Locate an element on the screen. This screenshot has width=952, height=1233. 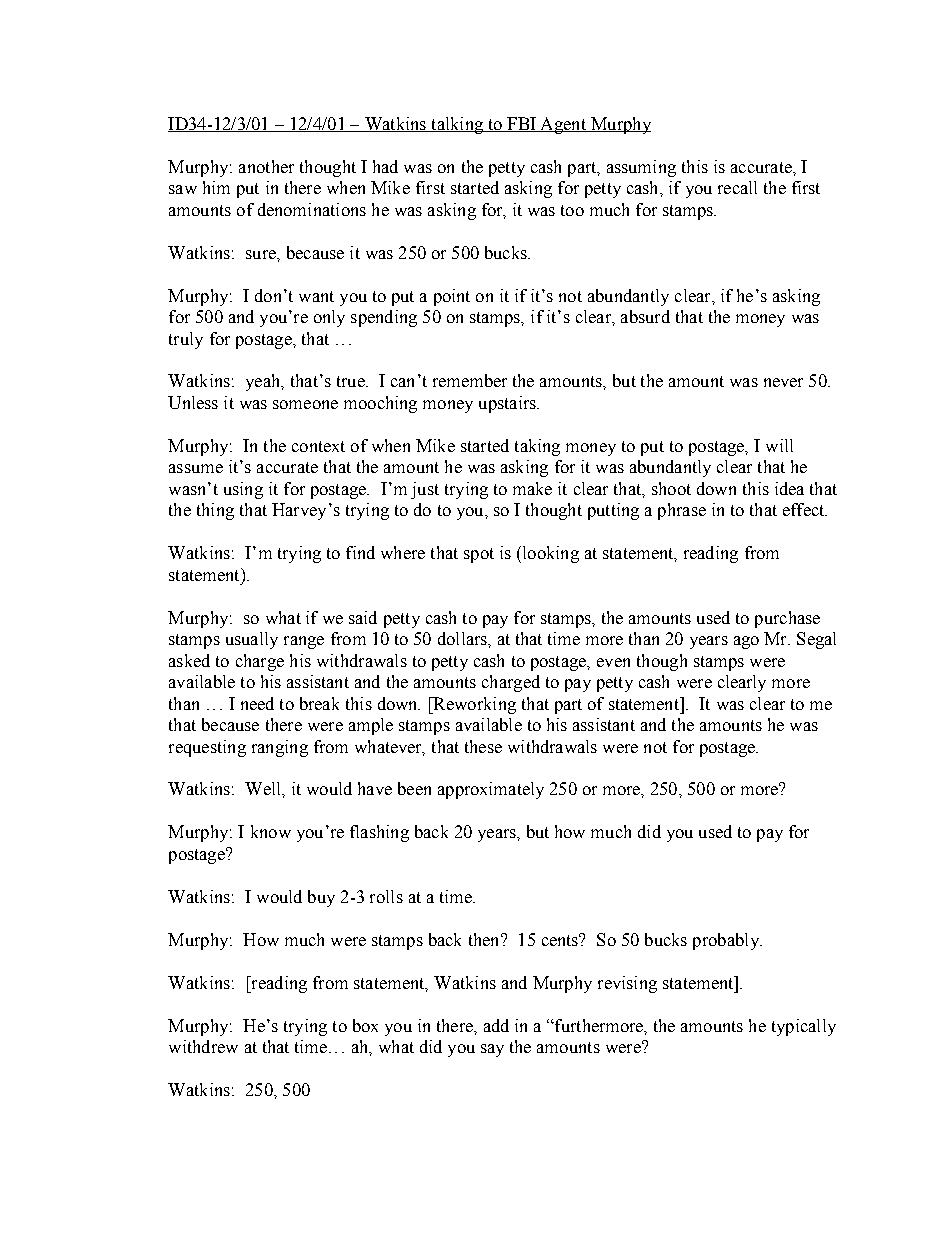
context is located at coordinates (318, 446).
